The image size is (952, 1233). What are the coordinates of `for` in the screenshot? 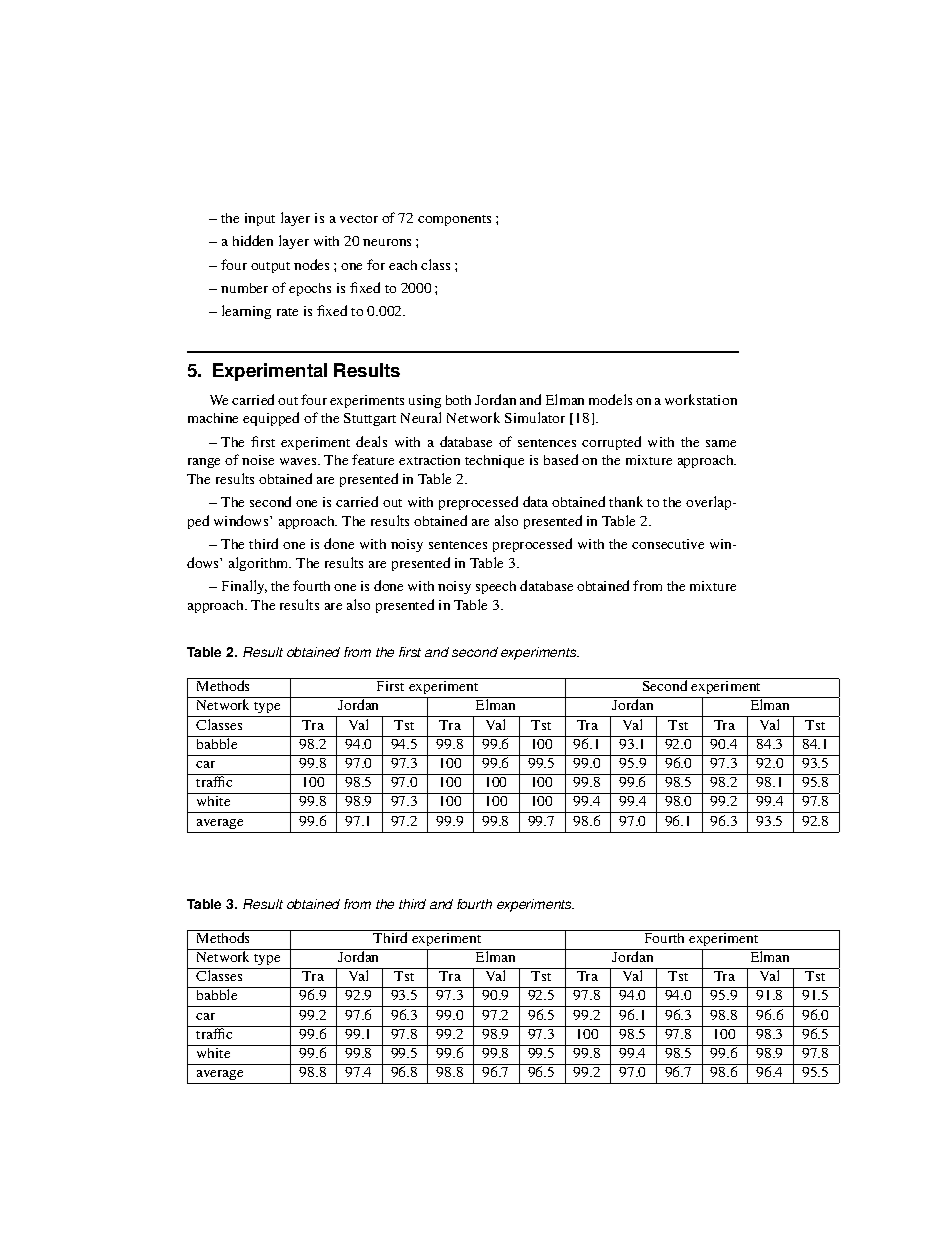 It's located at (376, 264).
